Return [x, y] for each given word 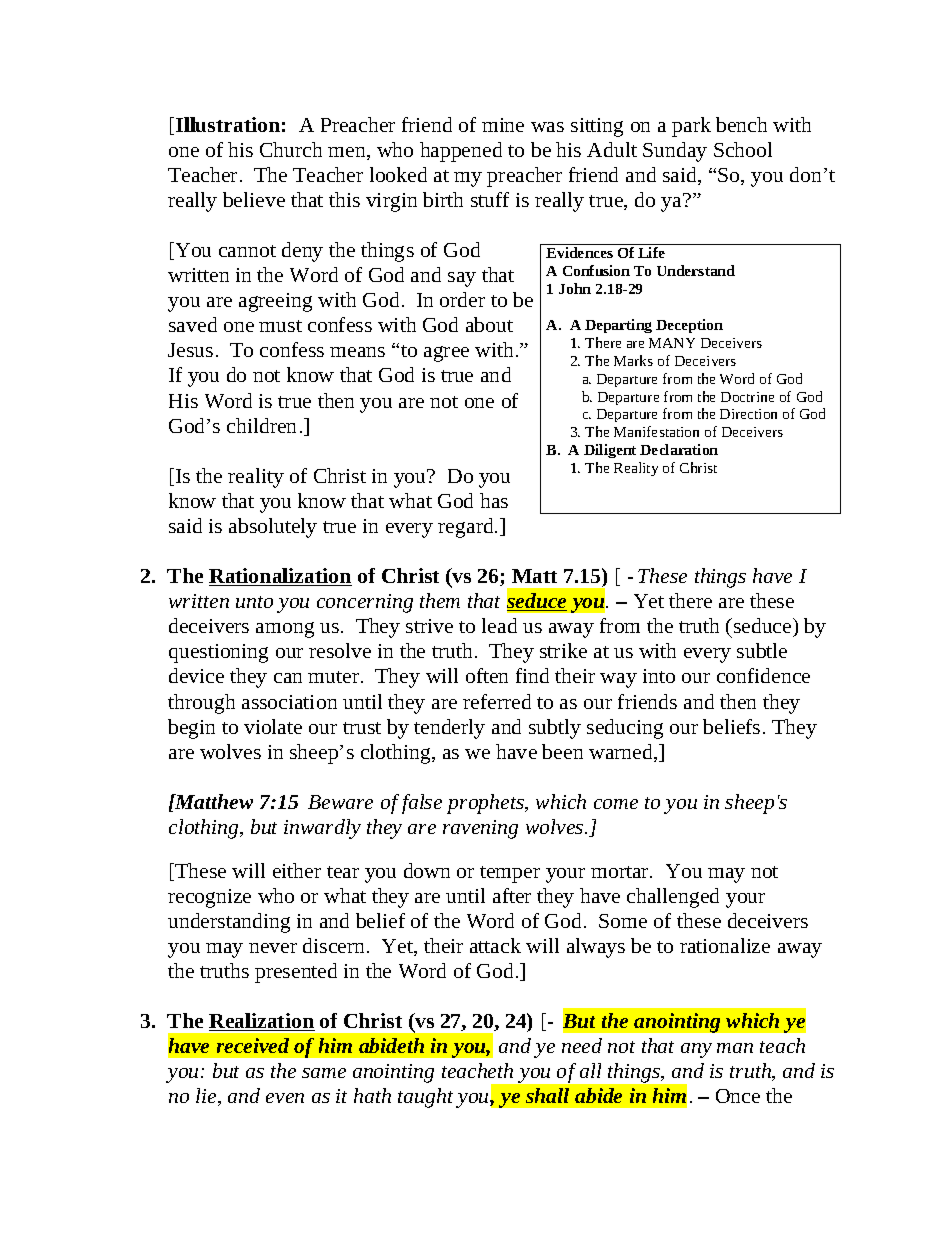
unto [254, 602]
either [297, 870]
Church [291, 149]
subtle [762, 650]
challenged [673, 898]
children [261, 425]
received [253, 1045]
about [489, 324]
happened [461, 152]
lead [499, 625]
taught [425, 1098]
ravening [480, 829]
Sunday [675, 152]
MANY [672, 343]
